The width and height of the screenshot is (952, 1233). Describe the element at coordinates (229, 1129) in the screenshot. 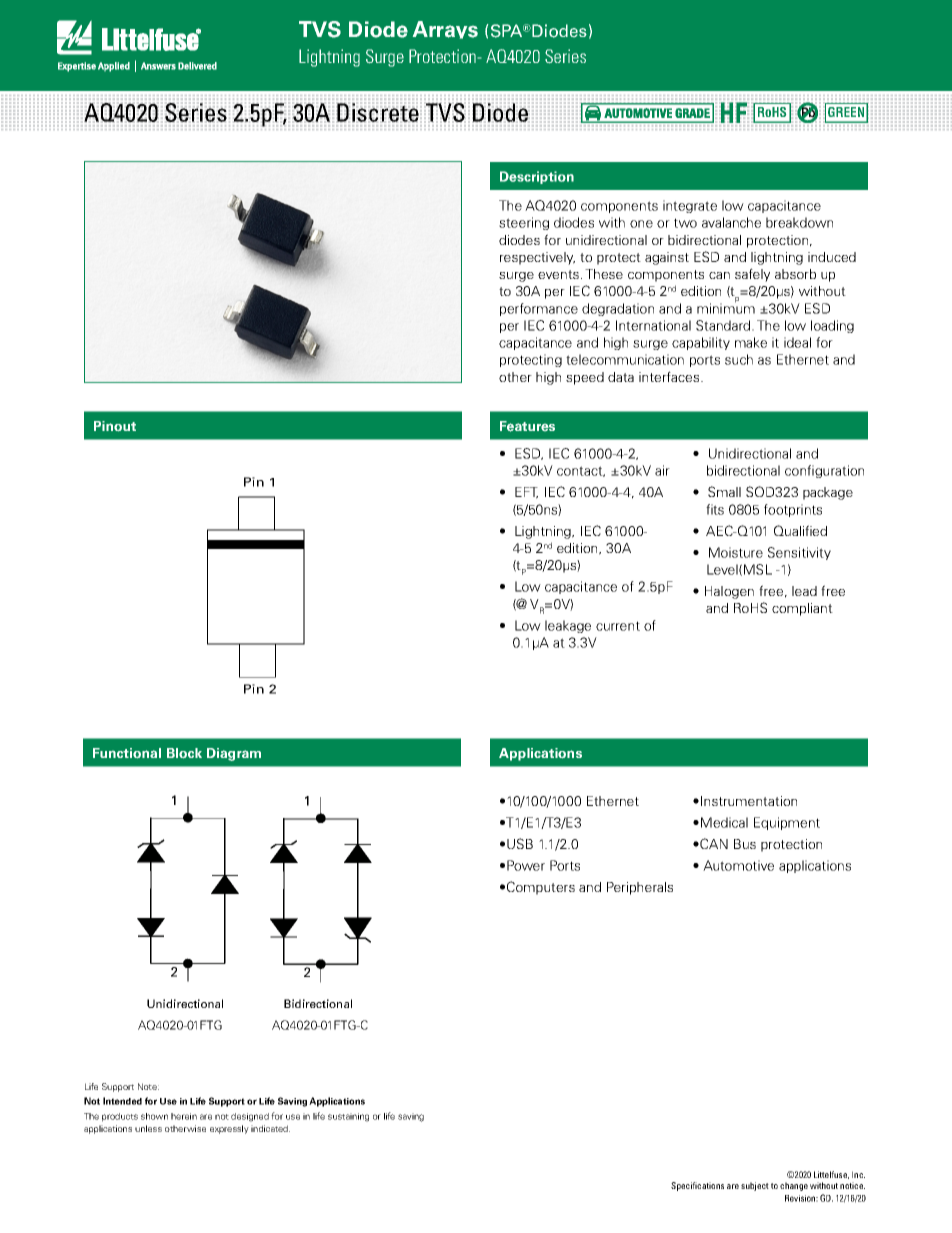

I see `expressly` at that location.
